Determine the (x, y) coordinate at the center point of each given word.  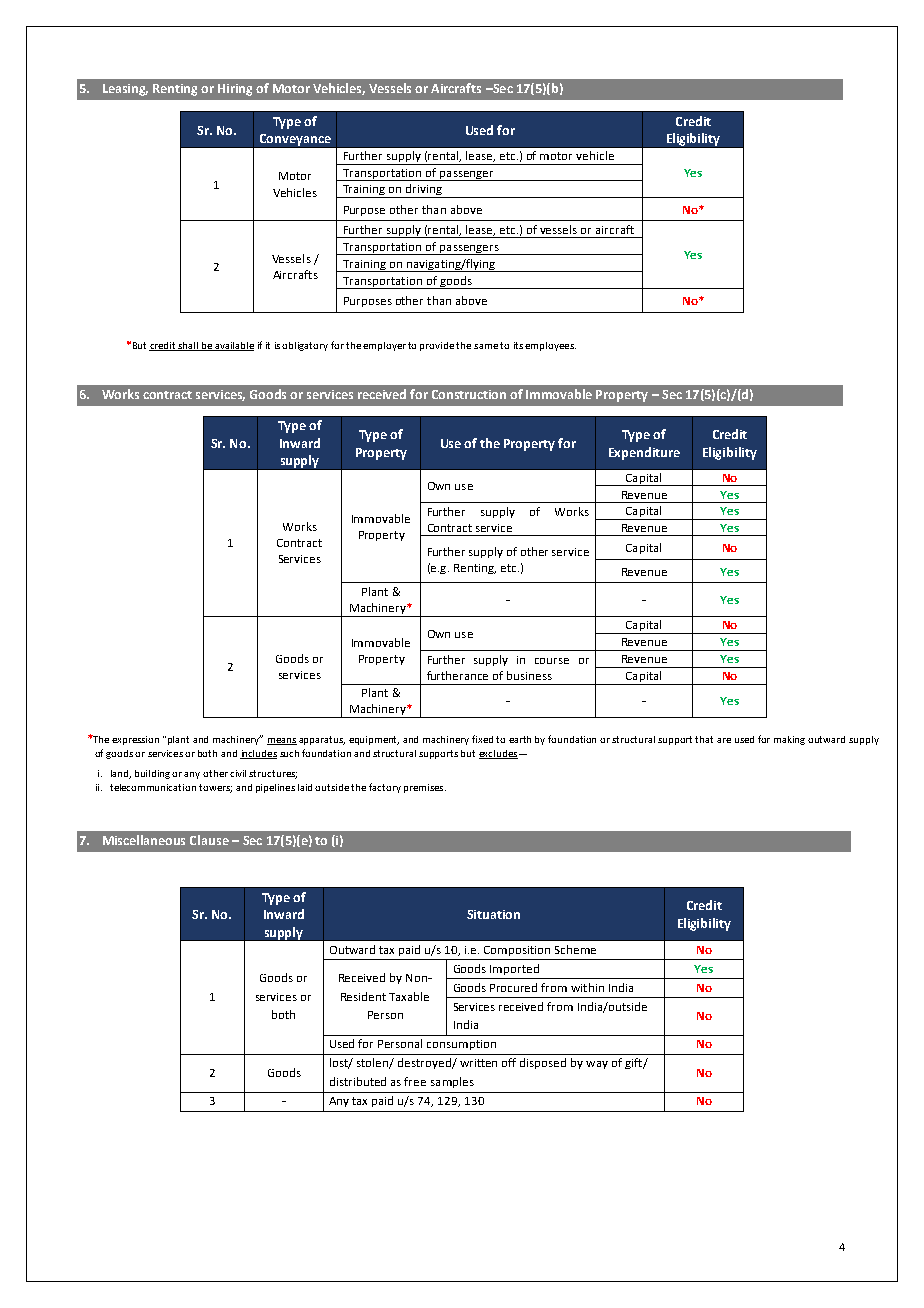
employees (550, 346)
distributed (358, 1081)
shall (188, 346)
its (518, 345)
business (529, 675)
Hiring (235, 90)
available (233, 346)
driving (424, 191)
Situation (493, 914)
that (704, 739)
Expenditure (644, 453)
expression (135, 740)
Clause (209, 840)
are (724, 740)
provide (437, 346)
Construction (469, 394)
